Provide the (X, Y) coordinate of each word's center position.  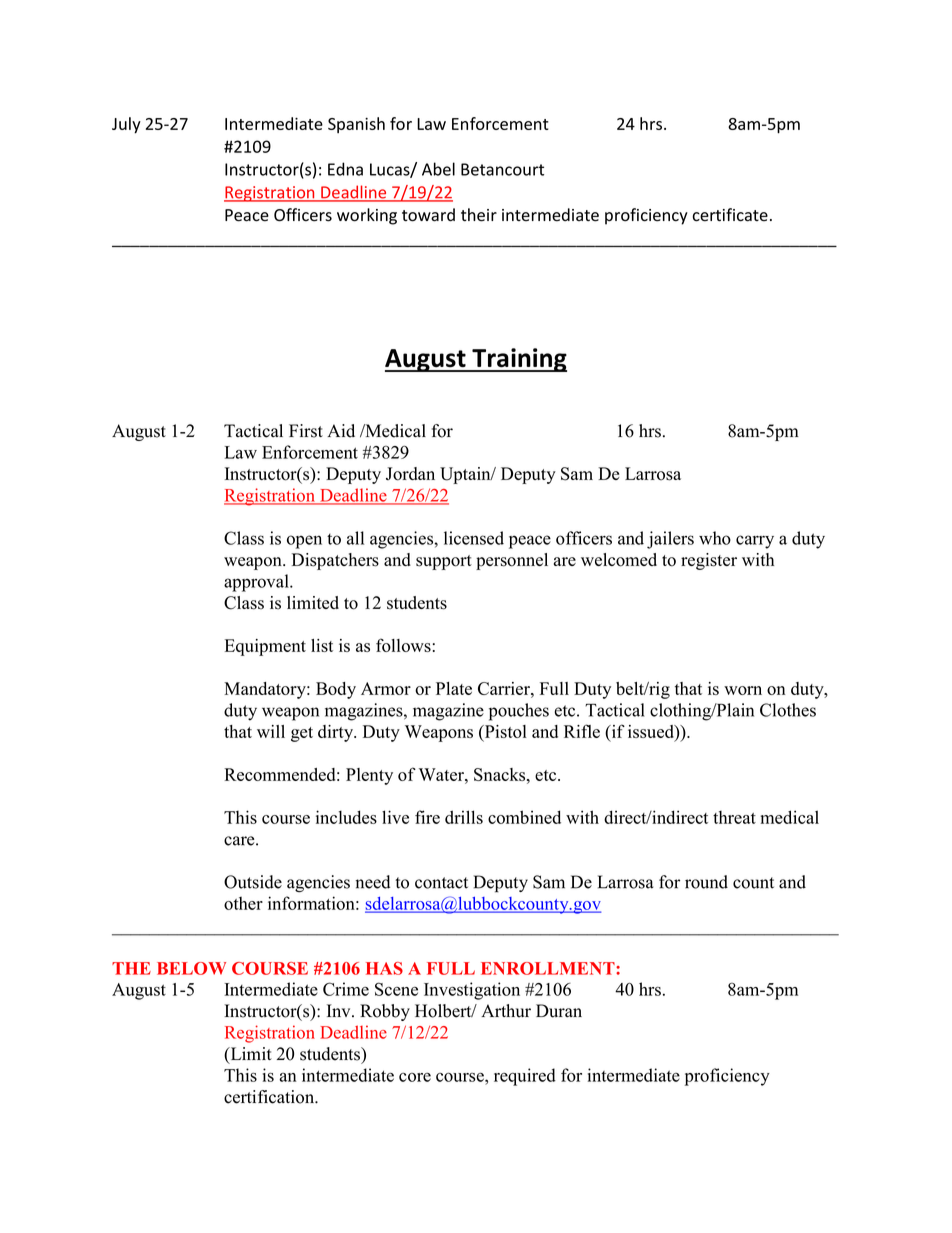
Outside (253, 882)
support (444, 562)
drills (464, 817)
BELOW (191, 968)
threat (734, 817)
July (126, 125)
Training (518, 360)
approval (257, 583)
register (709, 561)
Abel (438, 169)
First (306, 431)
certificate (730, 215)
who (715, 538)
